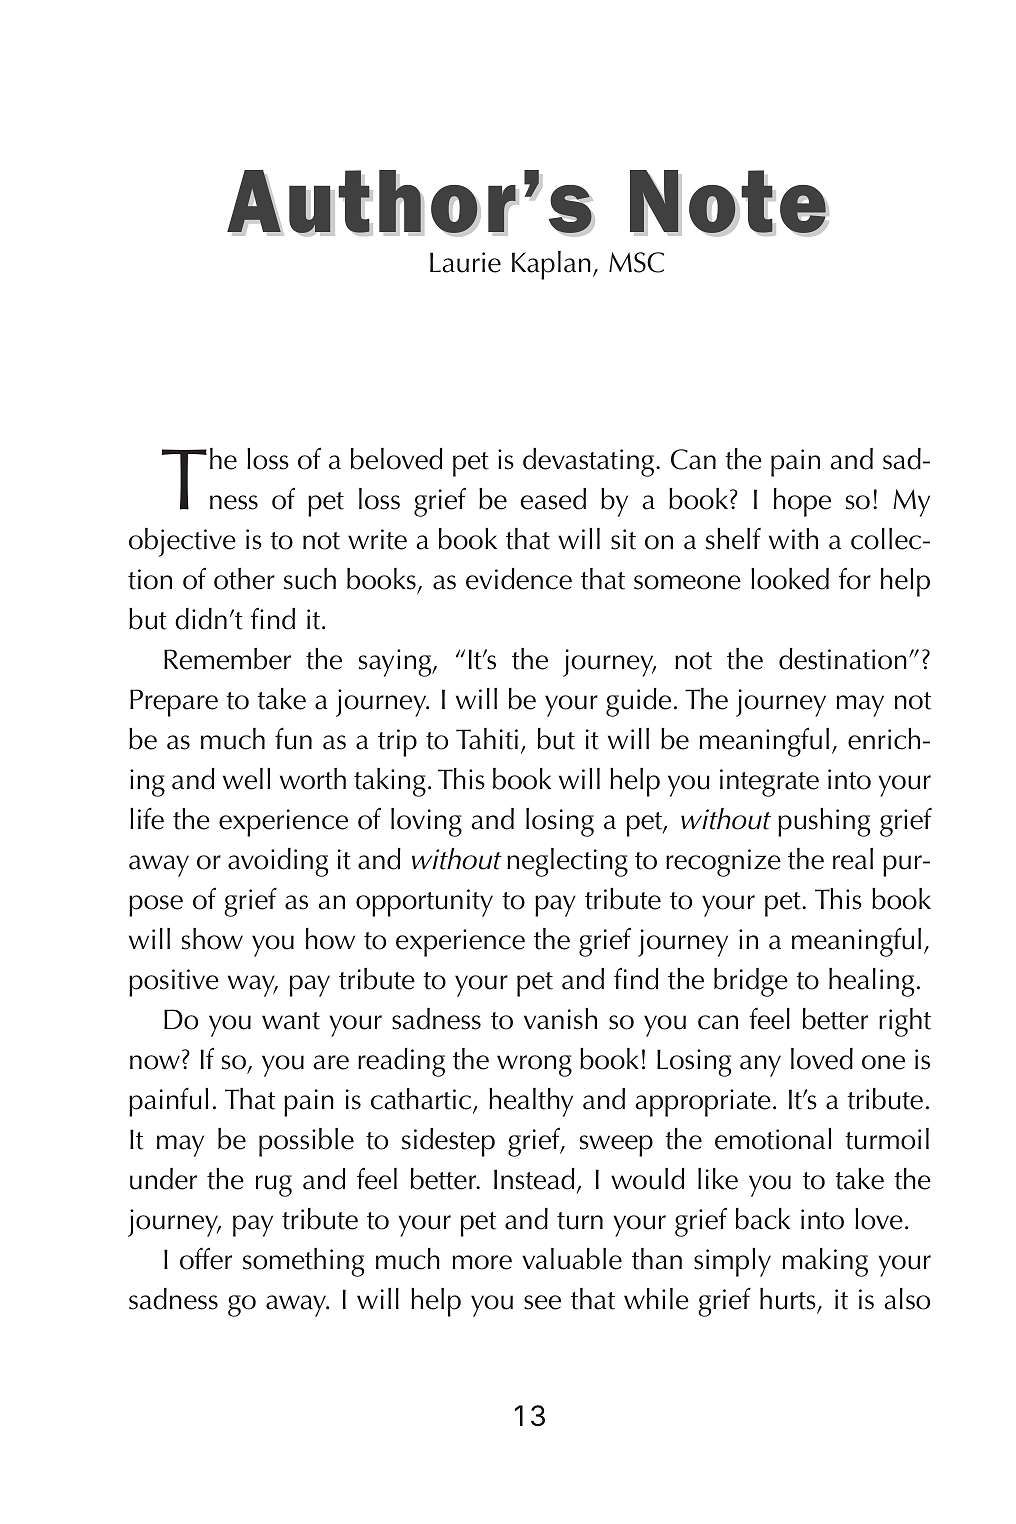 This image has width=1016, height=1524. What do you see at coordinates (636, 262) in the image?
I see `MSC` at bounding box center [636, 262].
